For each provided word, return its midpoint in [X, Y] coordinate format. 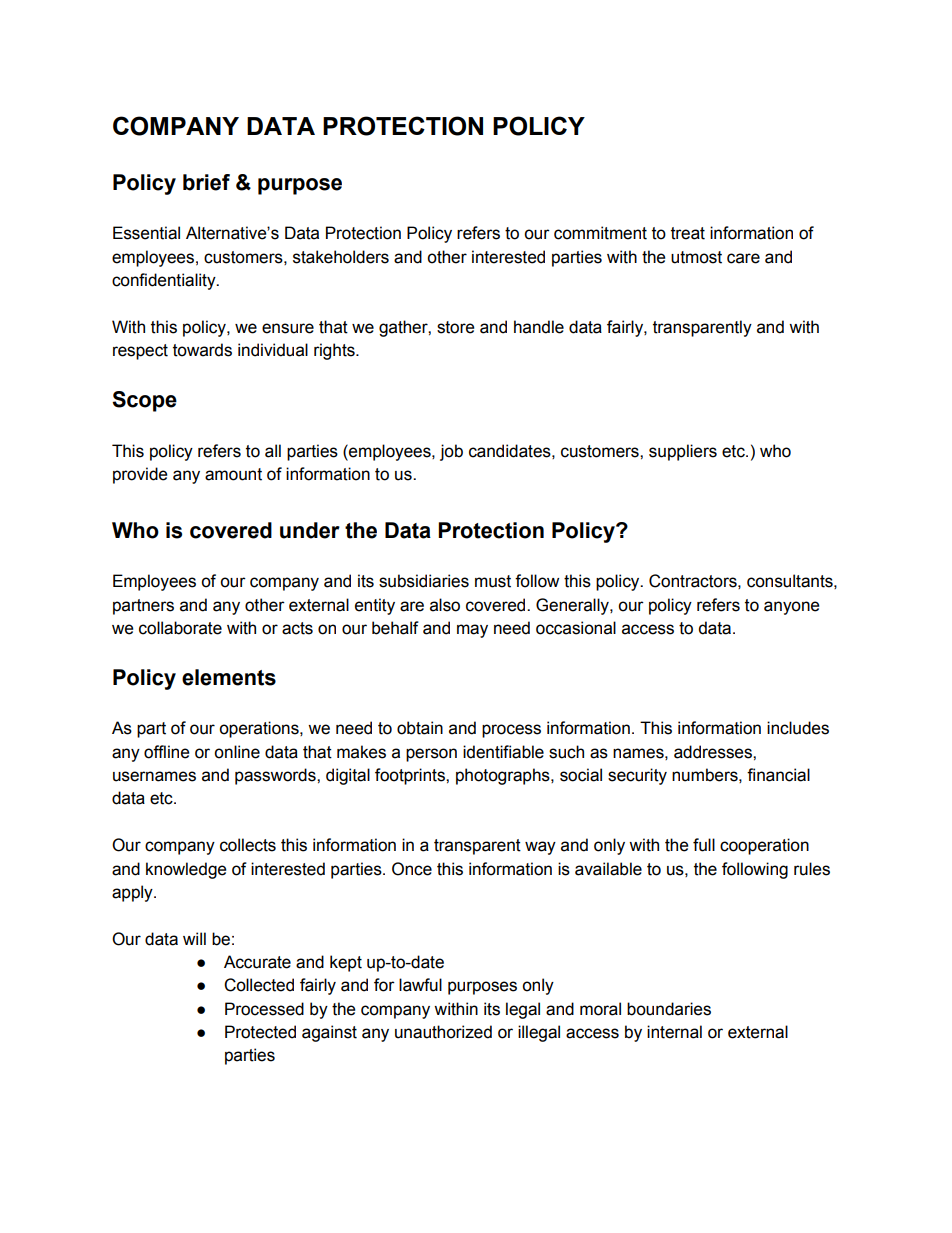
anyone [791, 608]
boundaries [669, 1009]
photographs [504, 776]
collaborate [180, 628]
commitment [600, 233]
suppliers [683, 452]
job [451, 452]
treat [688, 233]
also [445, 605]
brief [206, 182]
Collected [259, 985]
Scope [144, 401]
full [704, 845]
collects [248, 845]
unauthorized [443, 1032]
